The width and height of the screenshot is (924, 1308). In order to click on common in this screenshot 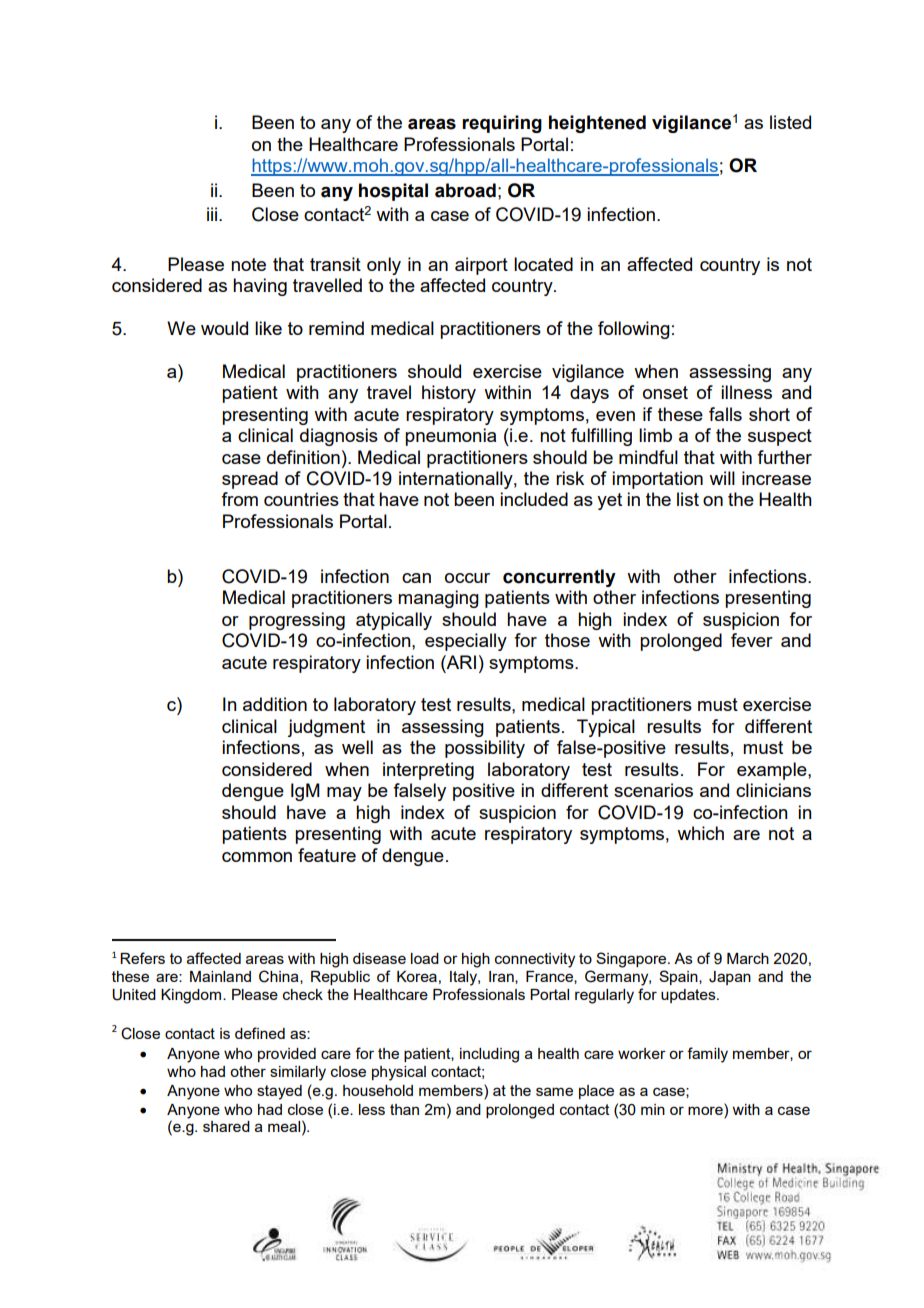, I will do `click(257, 857)`.
